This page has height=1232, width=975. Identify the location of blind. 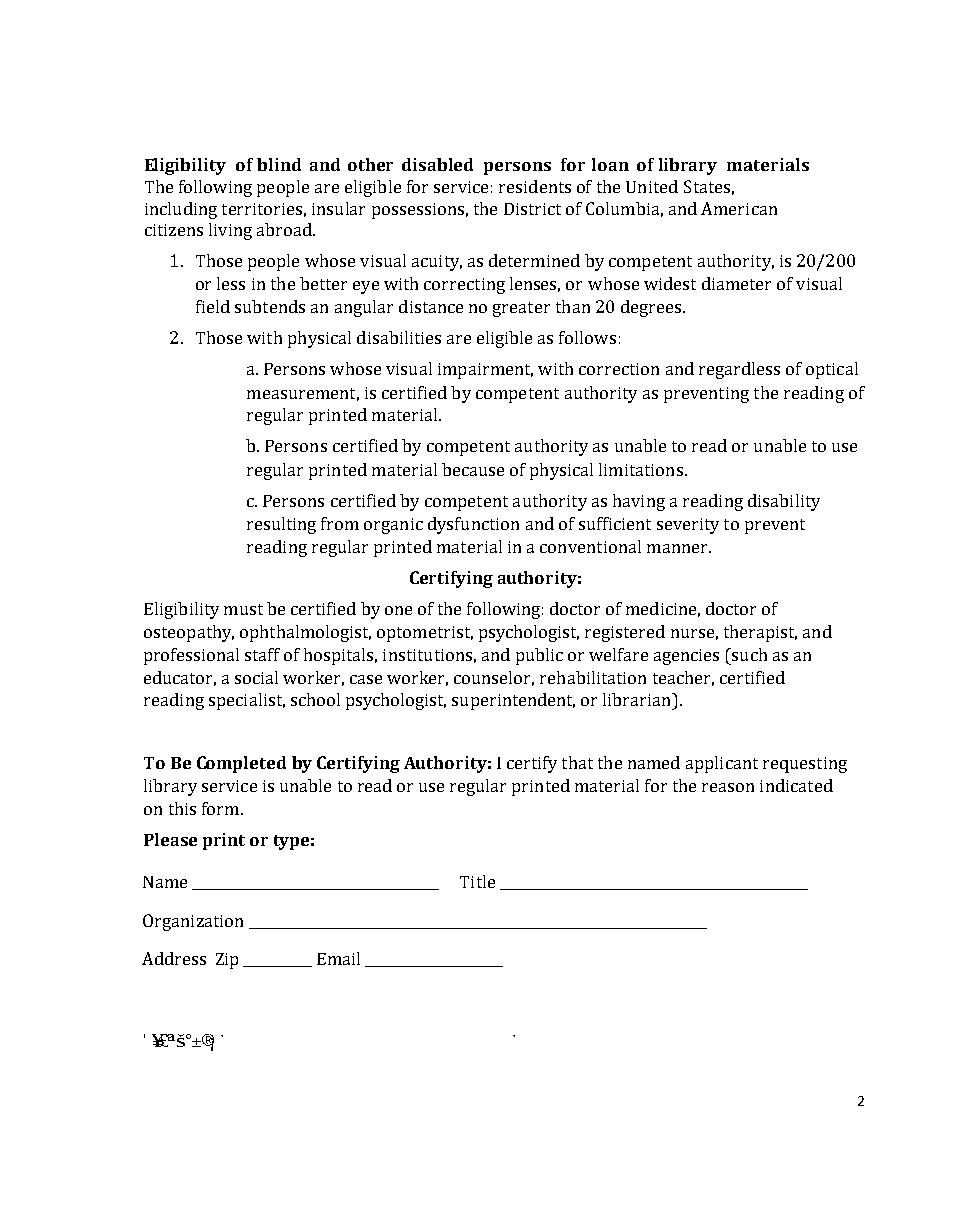
(279, 164).
